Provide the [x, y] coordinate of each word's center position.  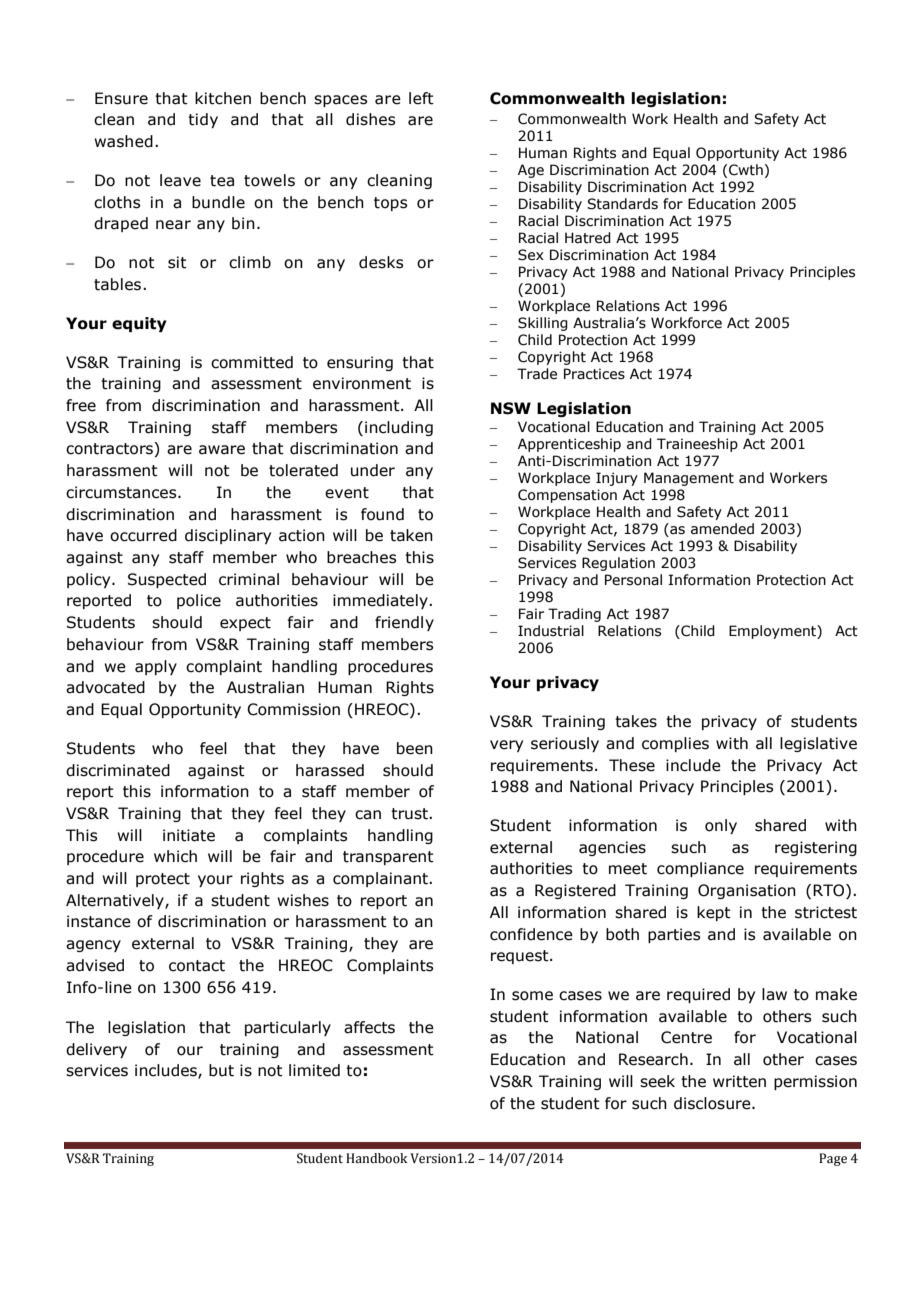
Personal [633, 580]
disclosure [713, 1103]
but [221, 1070]
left [421, 98]
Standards [622, 204]
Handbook [377, 1158]
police [199, 601]
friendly [404, 623]
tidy [203, 120]
